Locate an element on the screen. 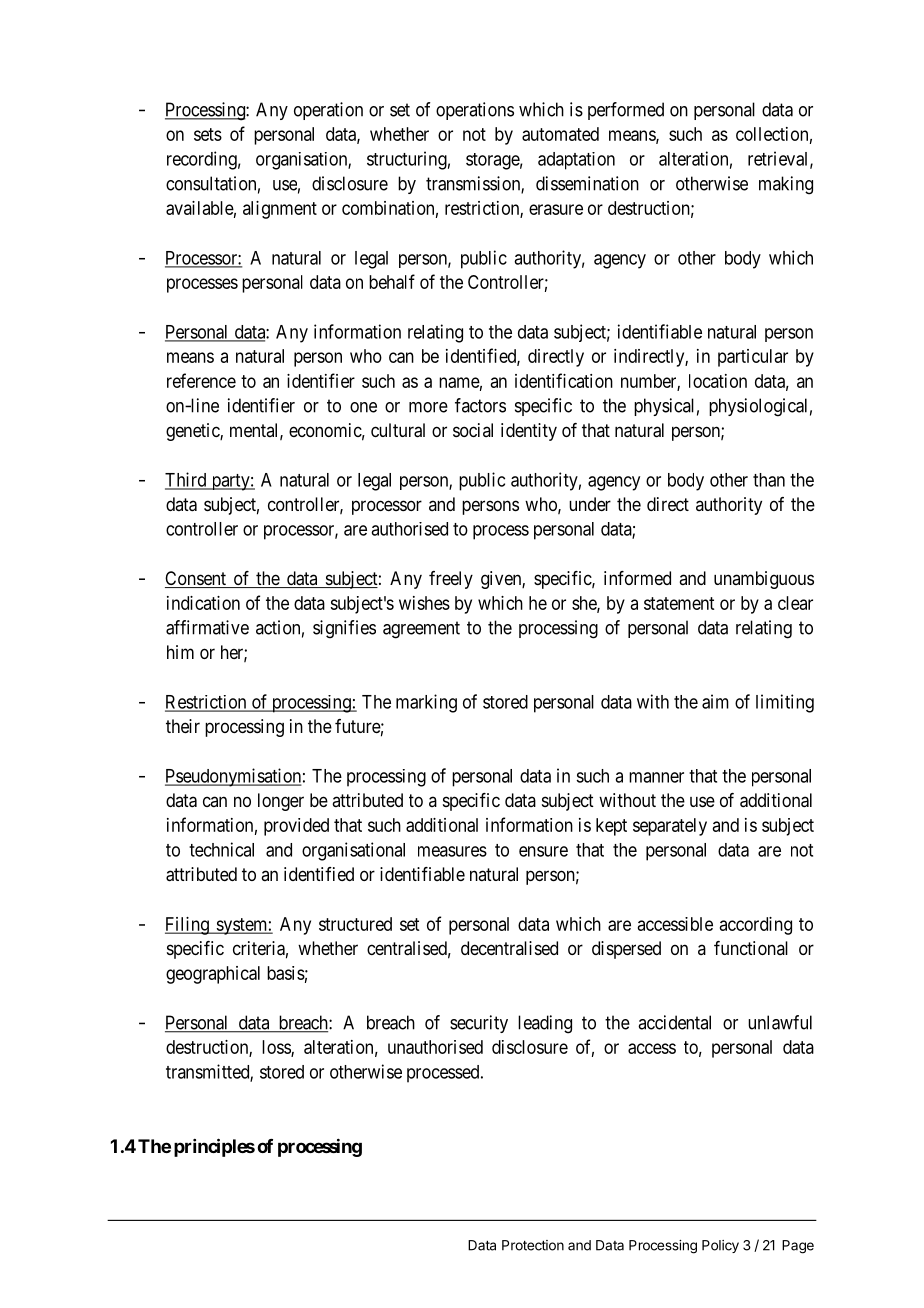  unambiguous is located at coordinates (764, 580).
